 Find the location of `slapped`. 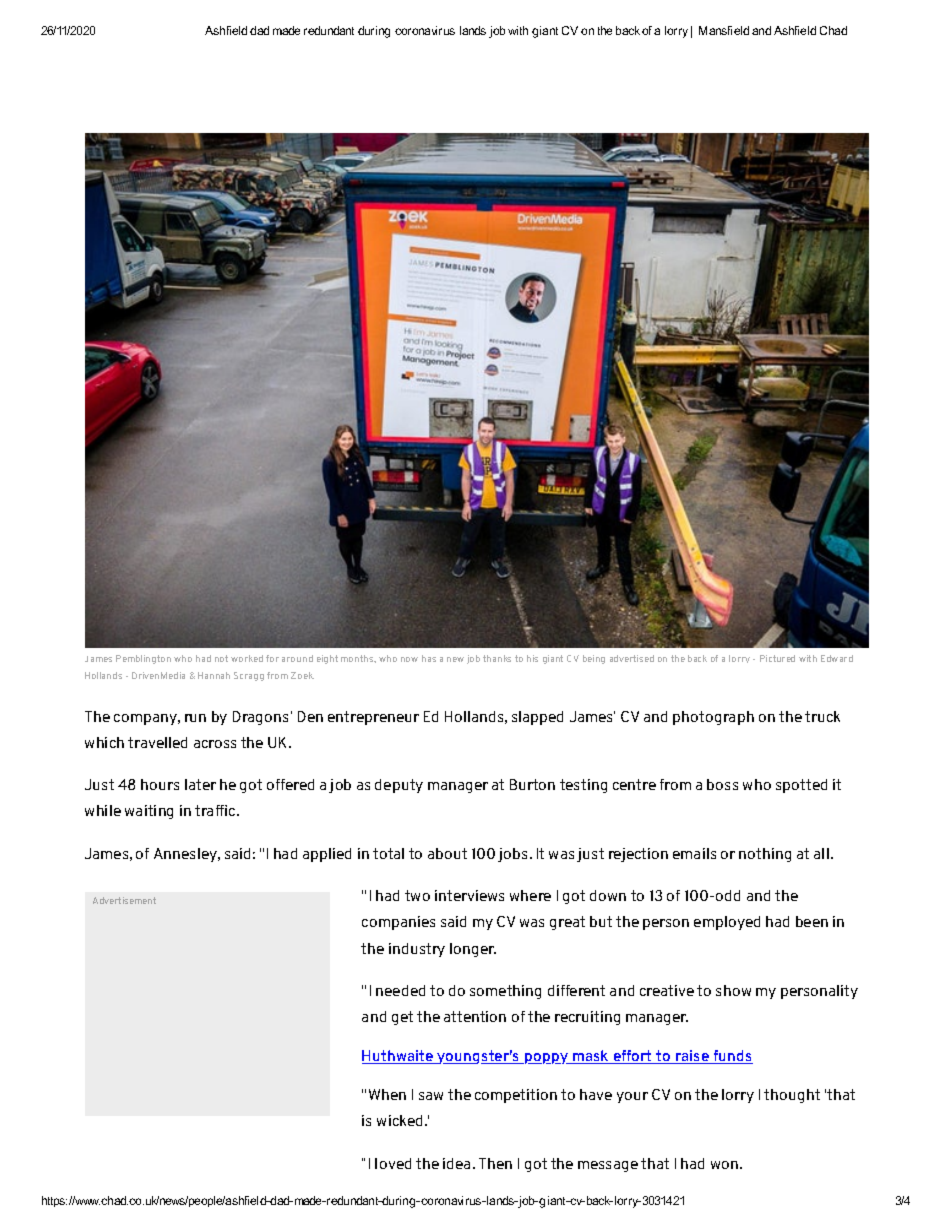

slapped is located at coordinates (537, 718).
